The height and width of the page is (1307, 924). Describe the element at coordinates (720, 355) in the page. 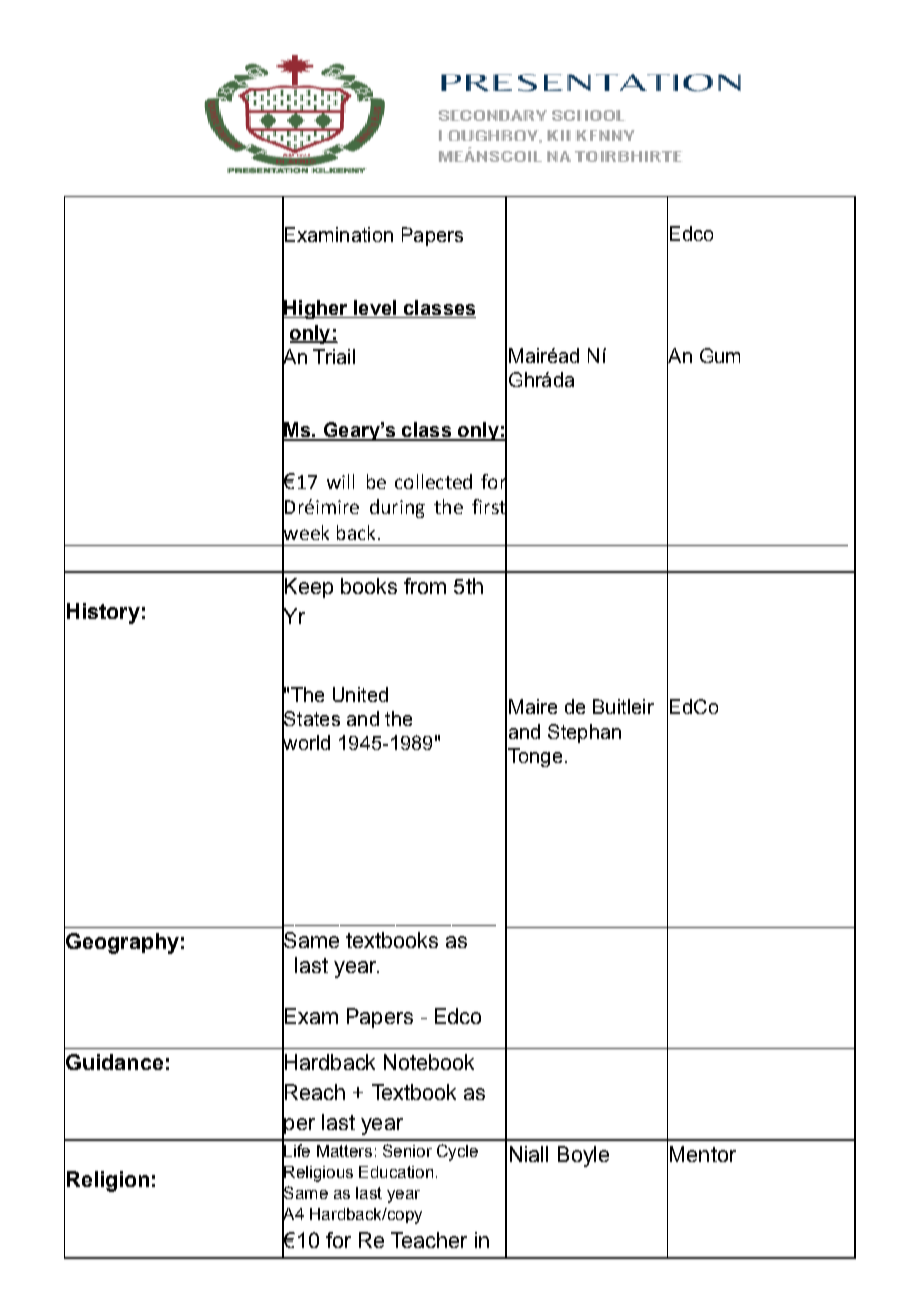

I see `Gum` at that location.
